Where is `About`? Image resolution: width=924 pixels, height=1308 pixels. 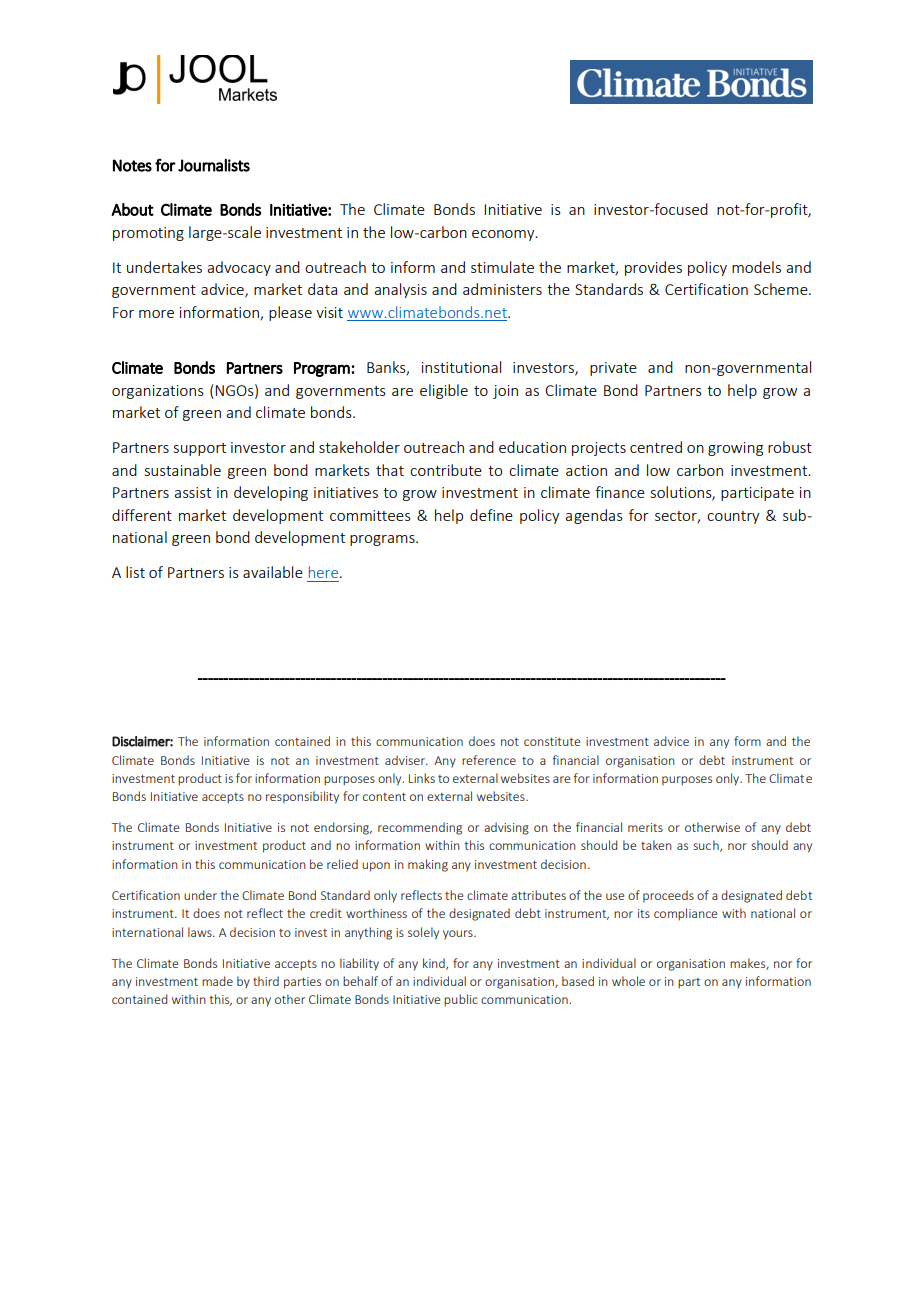
About is located at coordinates (132, 209).
